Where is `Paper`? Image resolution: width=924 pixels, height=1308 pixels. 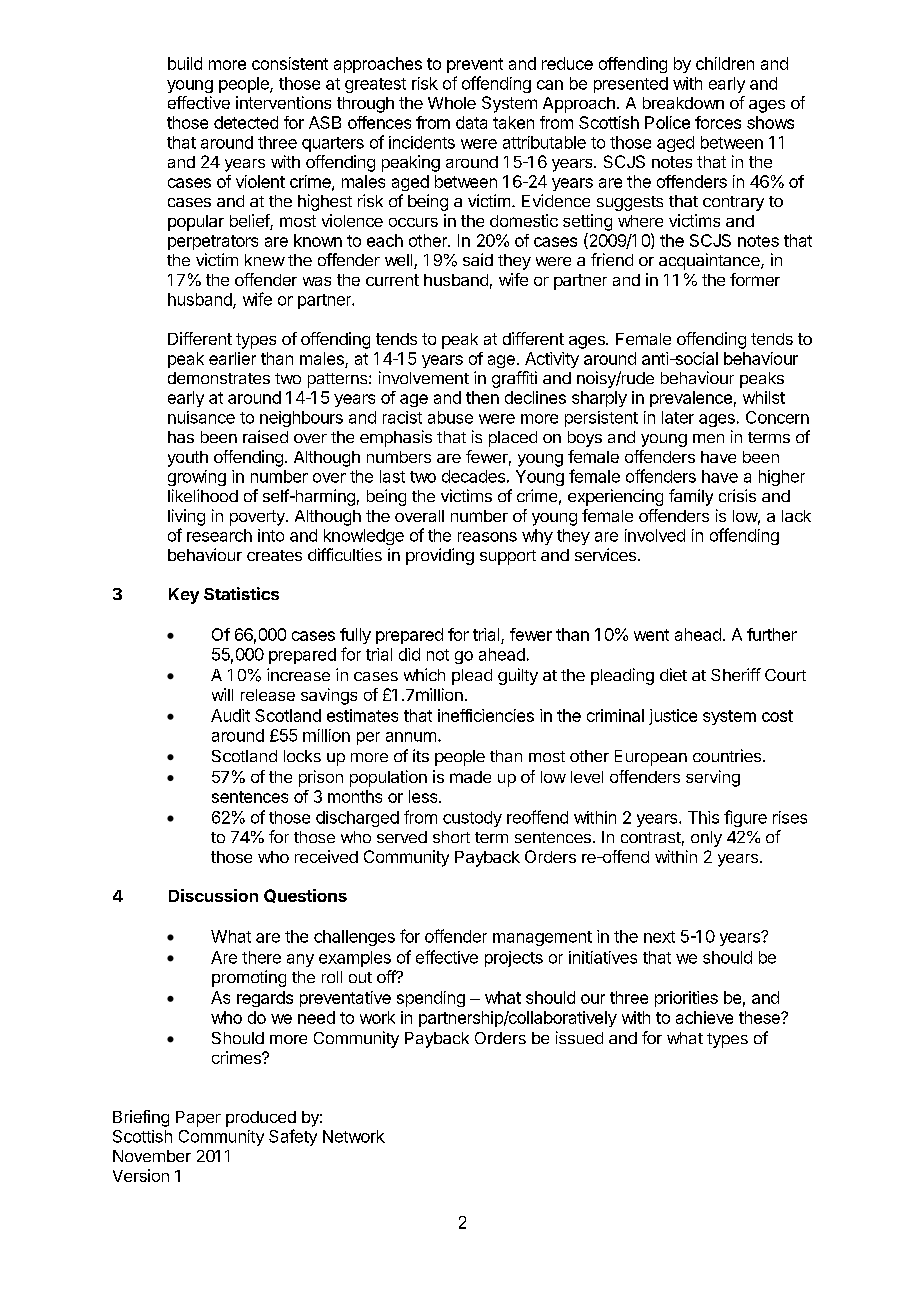 Paper is located at coordinates (198, 1119).
